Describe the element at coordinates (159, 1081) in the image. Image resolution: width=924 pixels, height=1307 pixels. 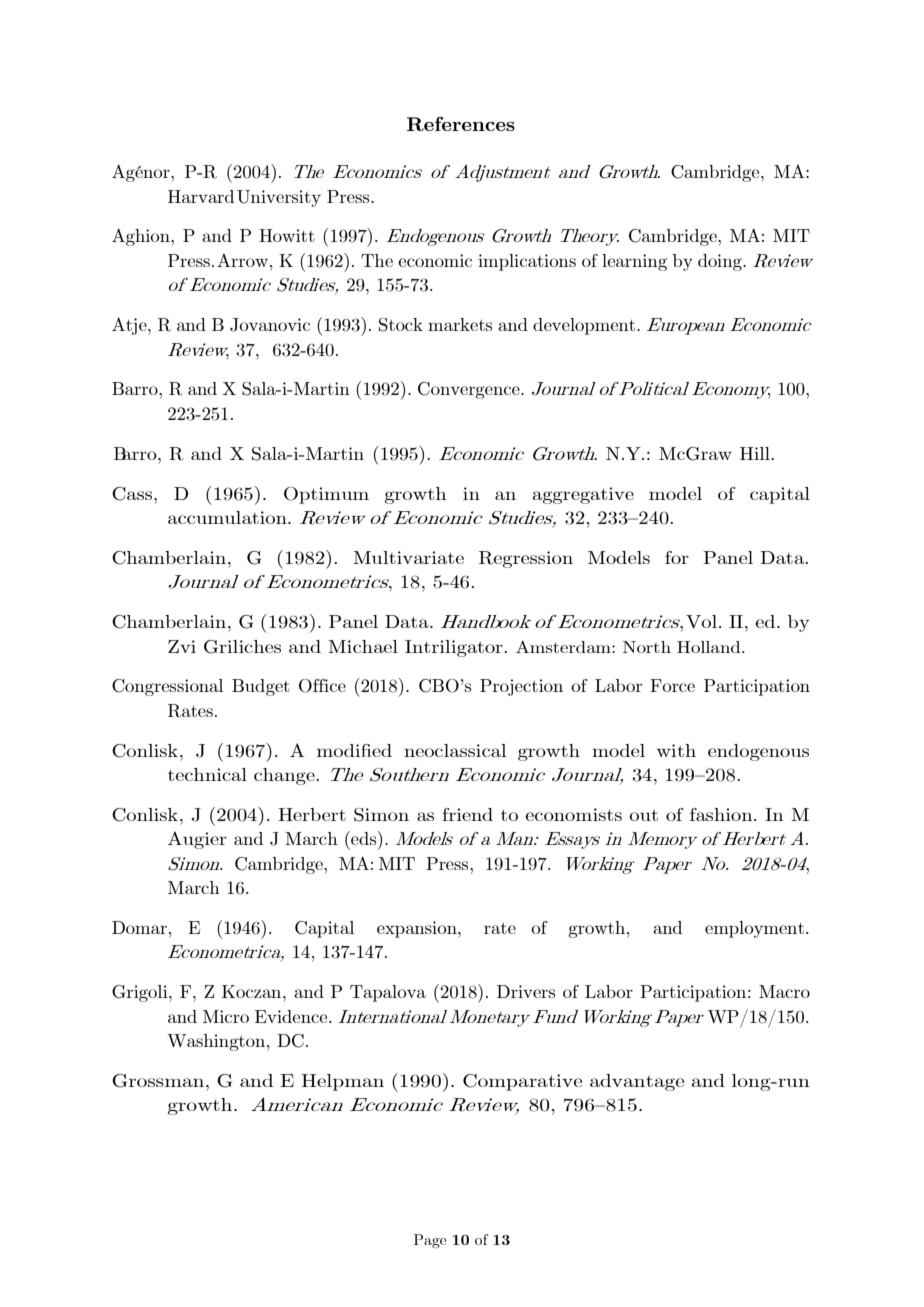
I see `Grossman` at that location.
